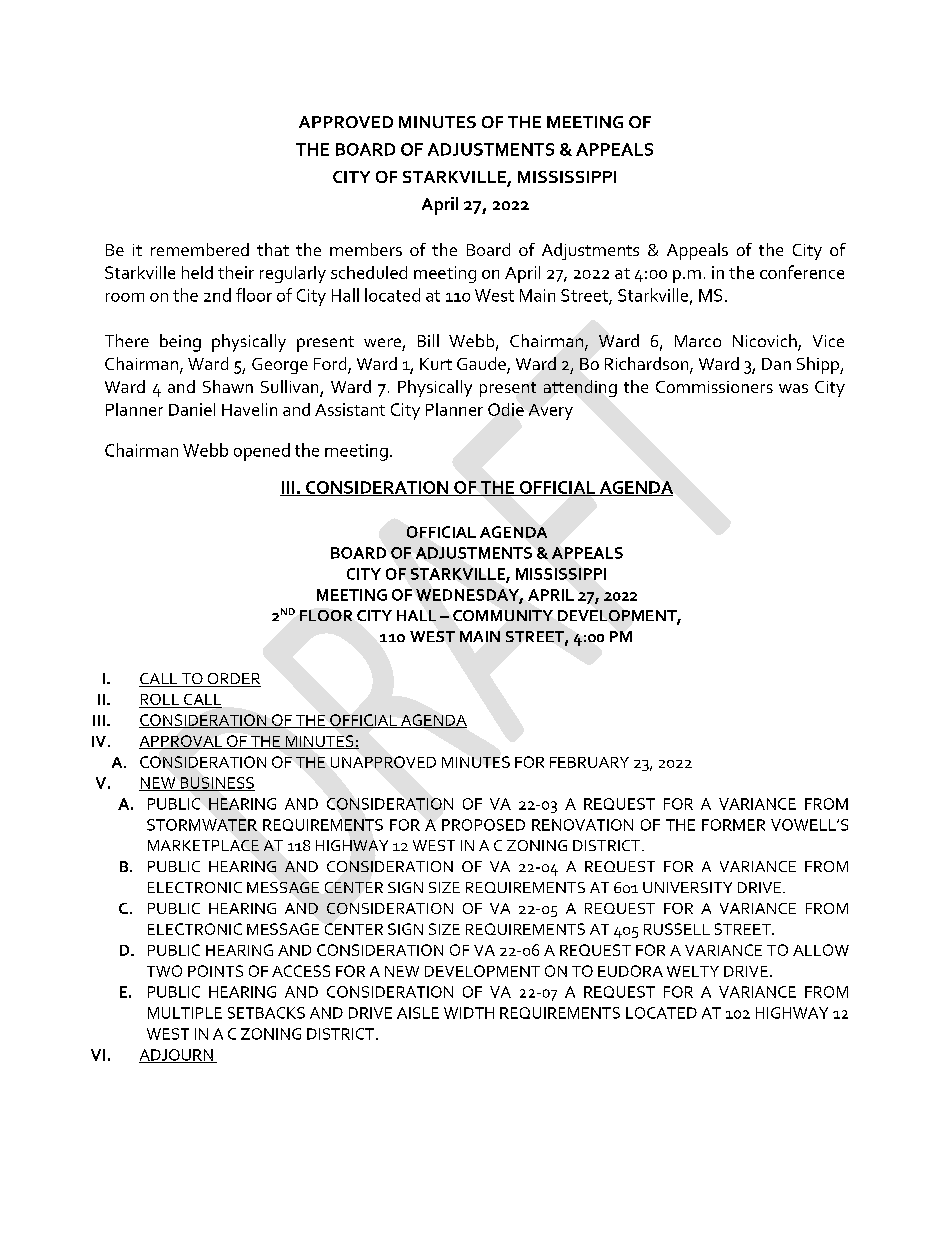 The width and height of the screenshot is (952, 1233). What do you see at coordinates (369, 272) in the screenshot?
I see `scheduled` at bounding box center [369, 272].
